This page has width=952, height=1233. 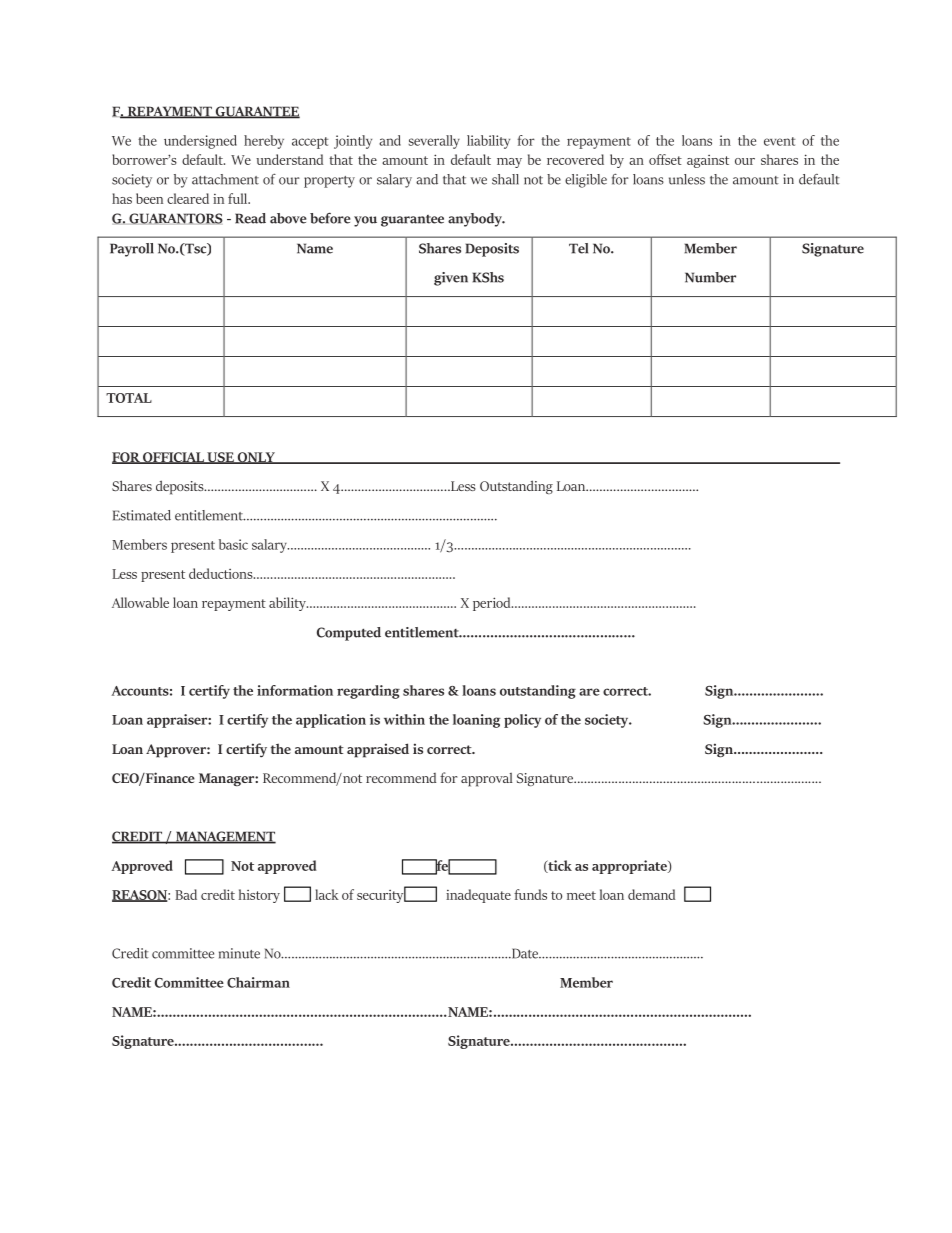 What do you see at coordinates (222, 573) in the page?
I see `deductions` at bounding box center [222, 573].
